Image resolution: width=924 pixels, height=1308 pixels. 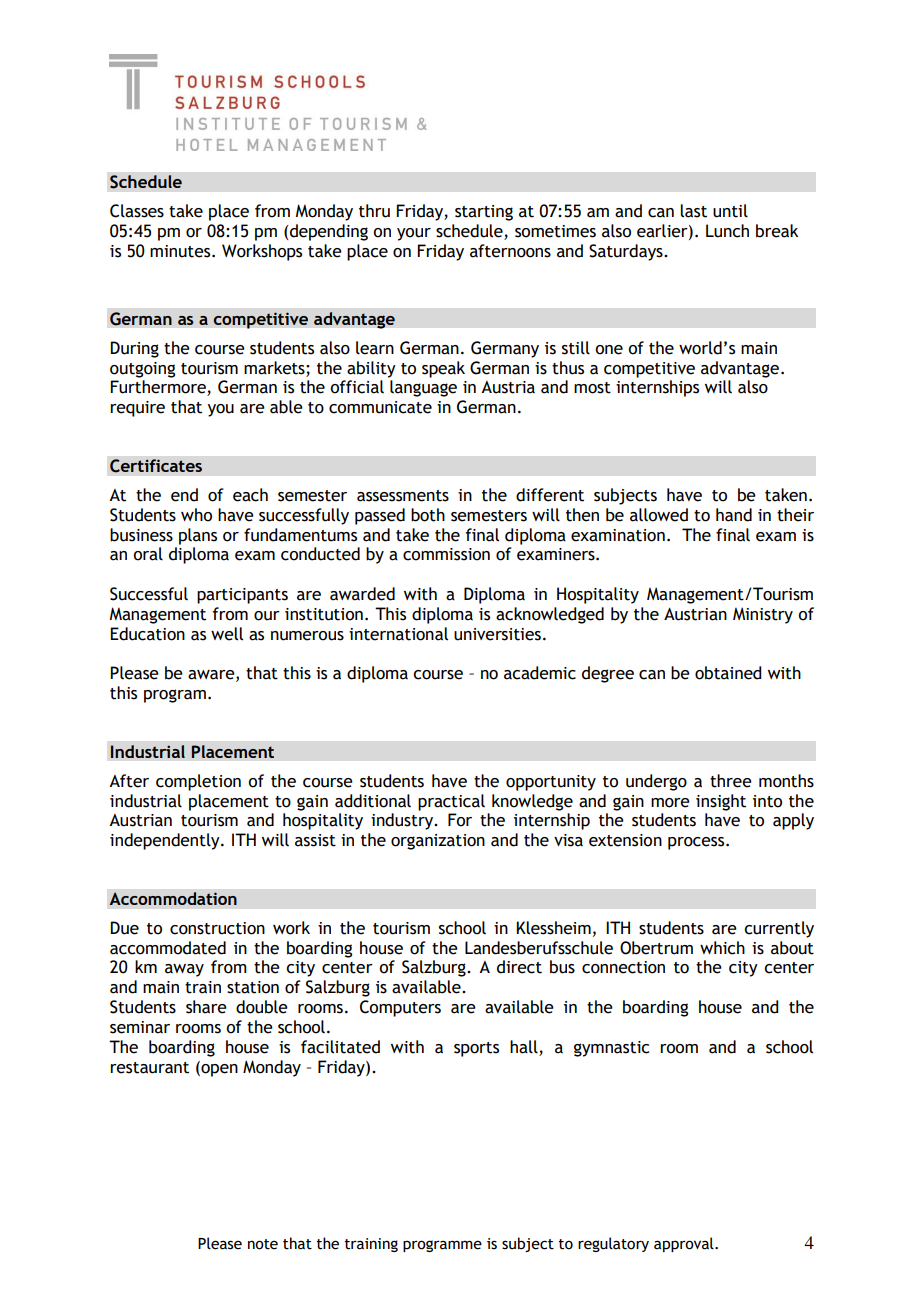 I want to click on practical, so click(x=451, y=802).
